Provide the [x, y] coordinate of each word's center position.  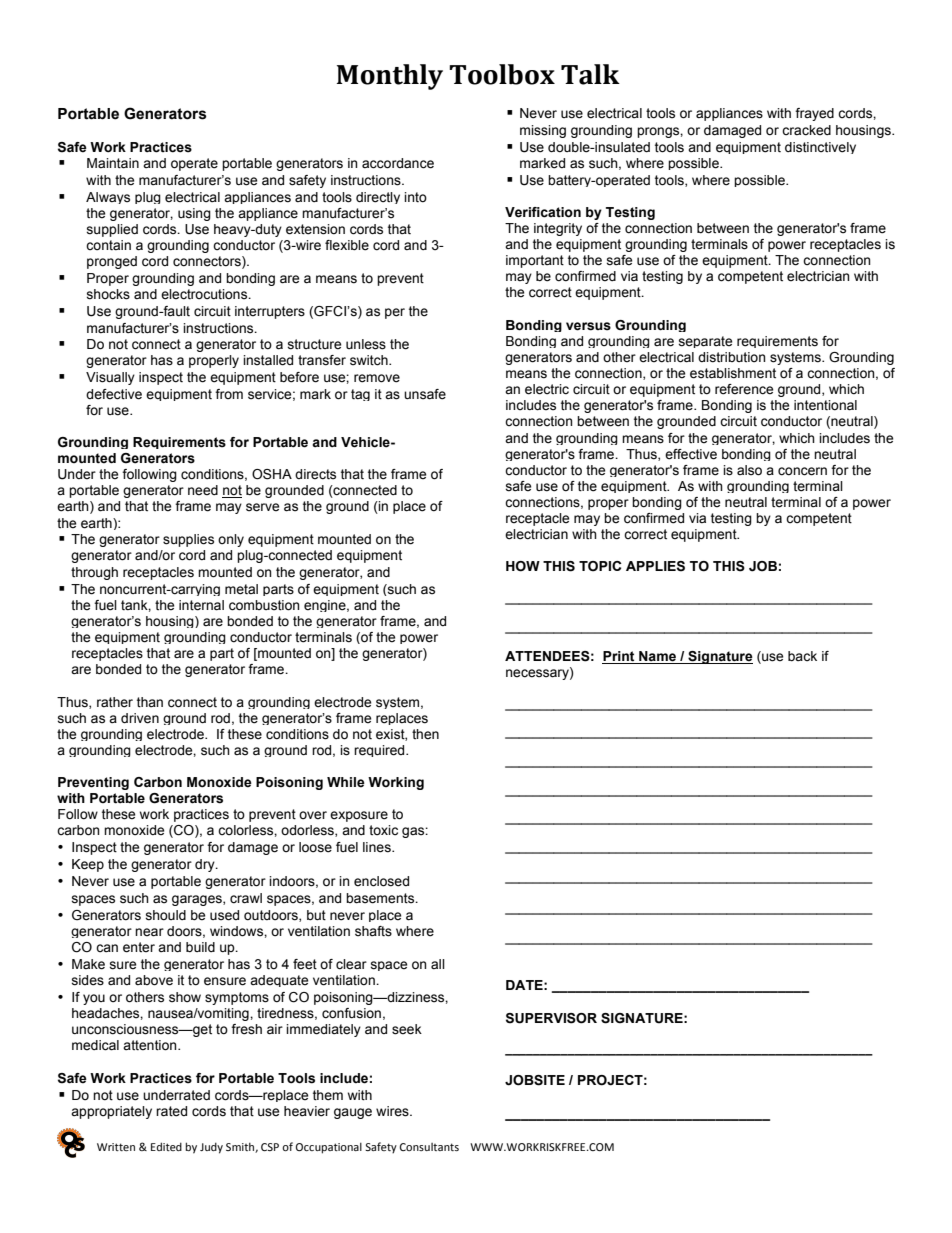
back [802, 656]
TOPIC [600, 566]
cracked [806, 130]
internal [201, 605]
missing [543, 131]
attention [151, 1045]
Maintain [113, 163]
